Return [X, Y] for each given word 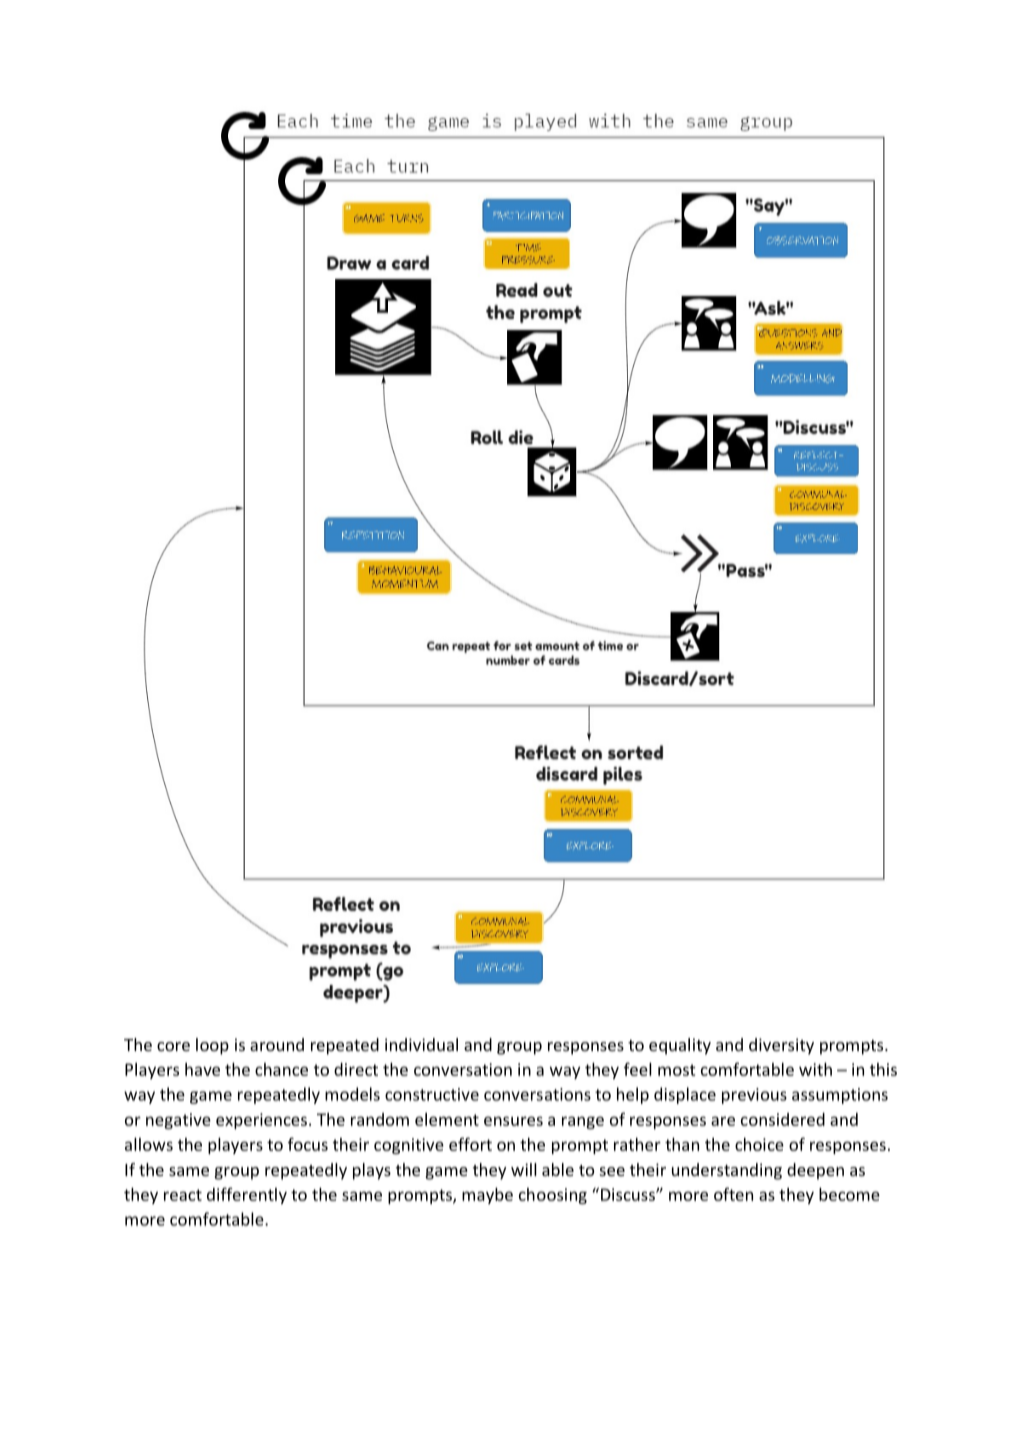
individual [421, 1044]
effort [470, 1144]
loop [212, 1046]
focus [308, 1144]
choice [759, 1144]
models [352, 1094]
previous [754, 1096]
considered [783, 1119]
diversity [781, 1046]
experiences [261, 1121]
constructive [432, 1094]
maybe [487, 1196]
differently [247, 1195]
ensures [513, 1121]
